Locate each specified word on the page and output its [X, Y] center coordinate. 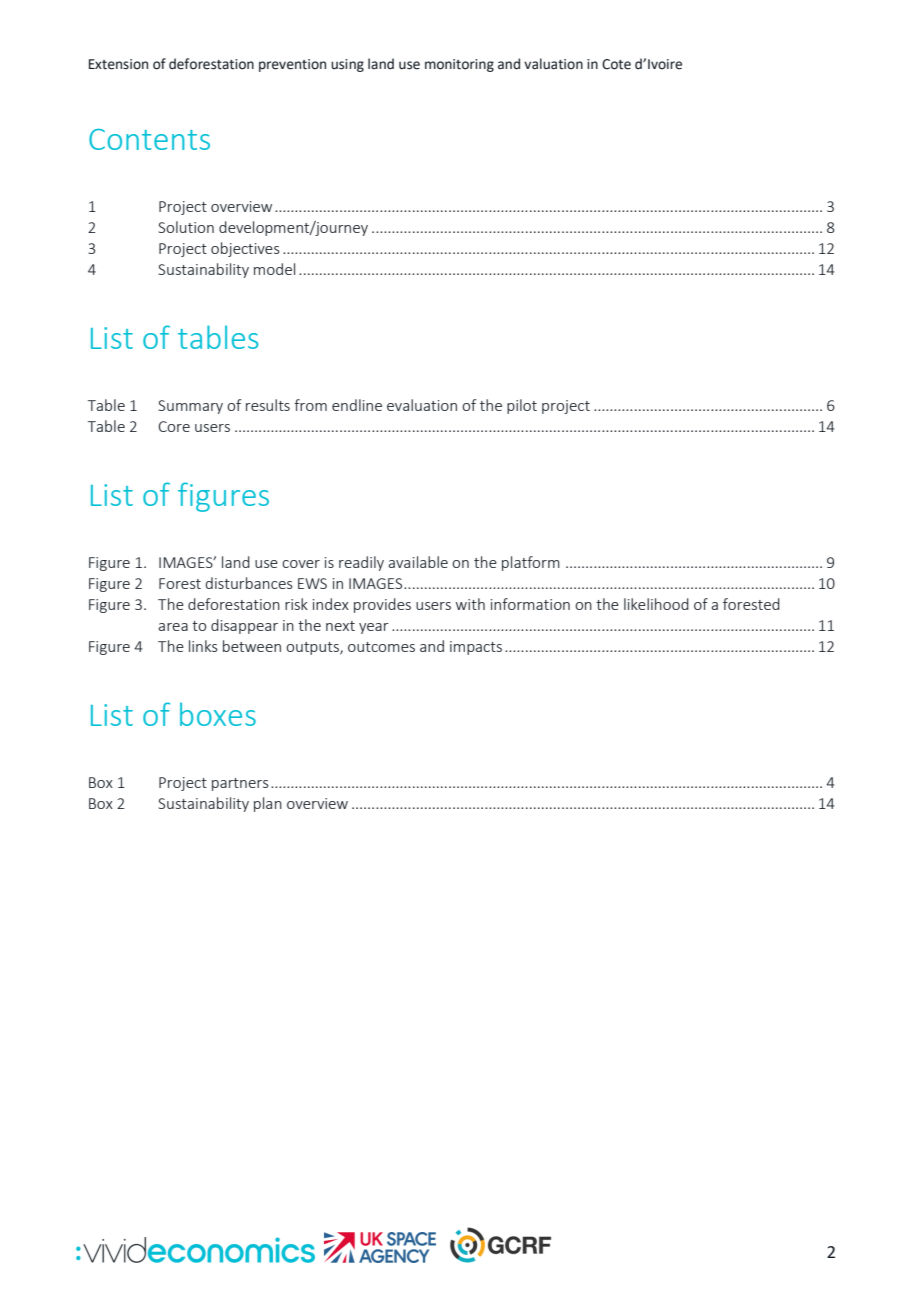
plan [268, 804]
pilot [522, 406]
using [347, 65]
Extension [118, 64]
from [310, 405]
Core [174, 426]
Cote [616, 64]
